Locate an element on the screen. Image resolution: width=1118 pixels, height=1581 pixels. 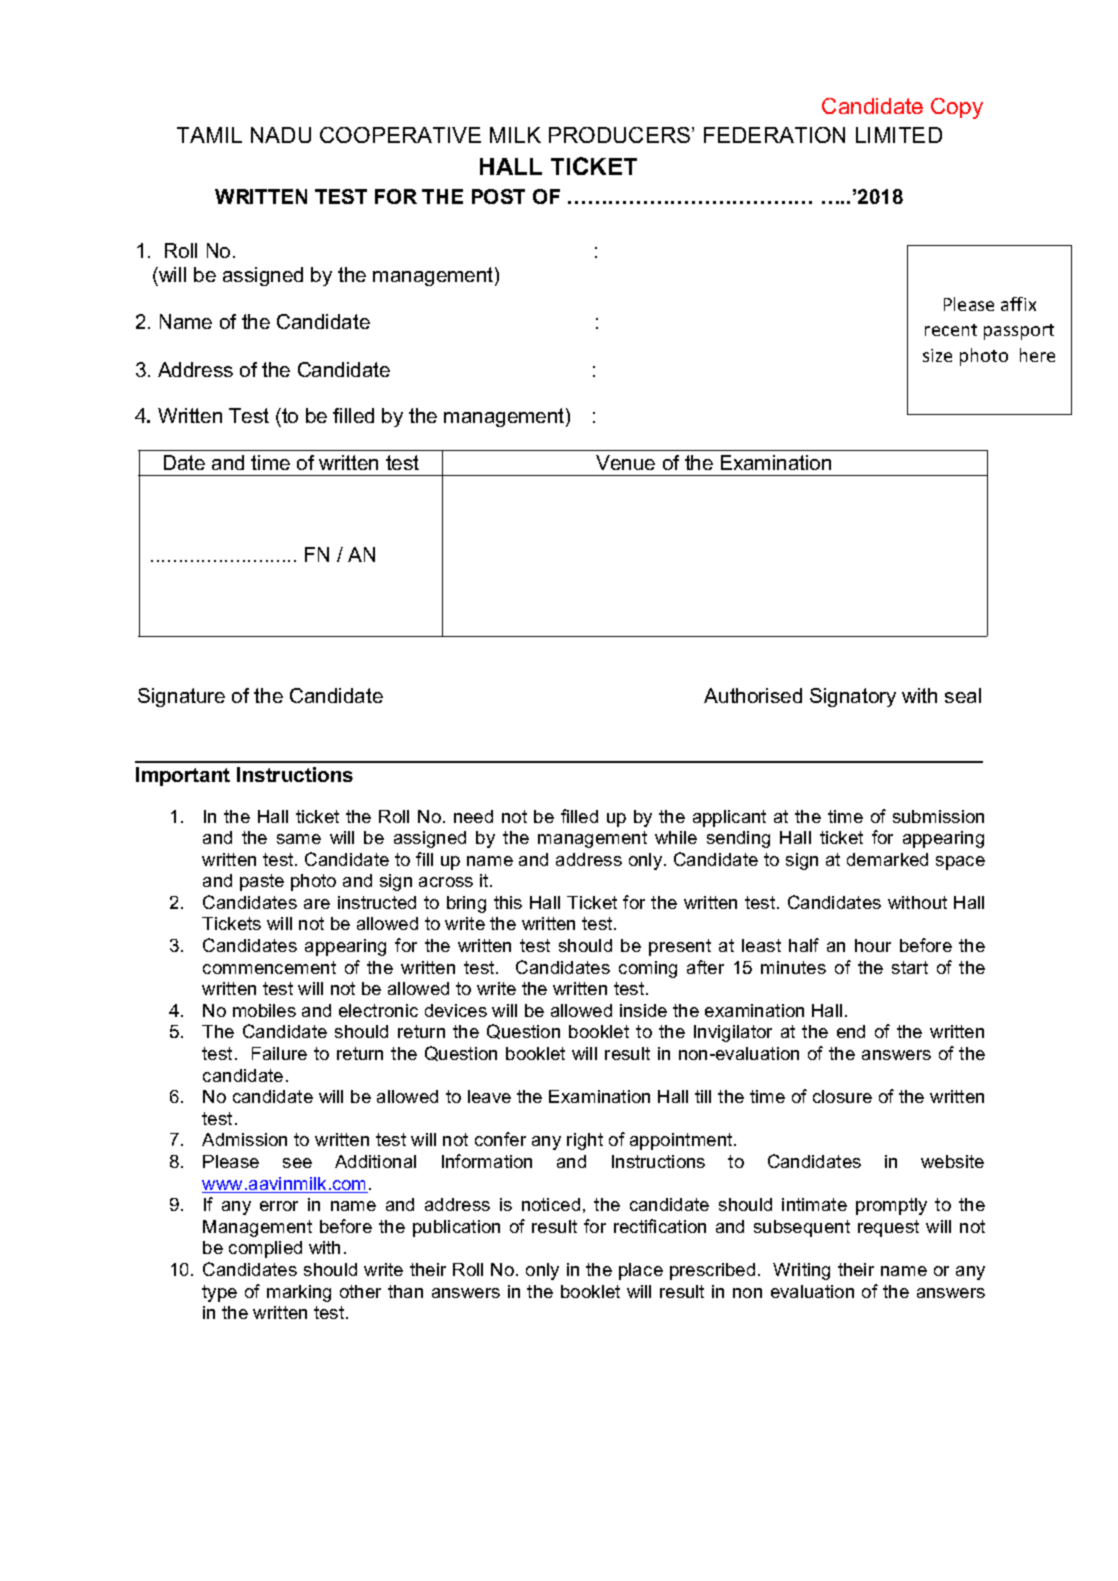
Important is located at coordinates (183, 776).
